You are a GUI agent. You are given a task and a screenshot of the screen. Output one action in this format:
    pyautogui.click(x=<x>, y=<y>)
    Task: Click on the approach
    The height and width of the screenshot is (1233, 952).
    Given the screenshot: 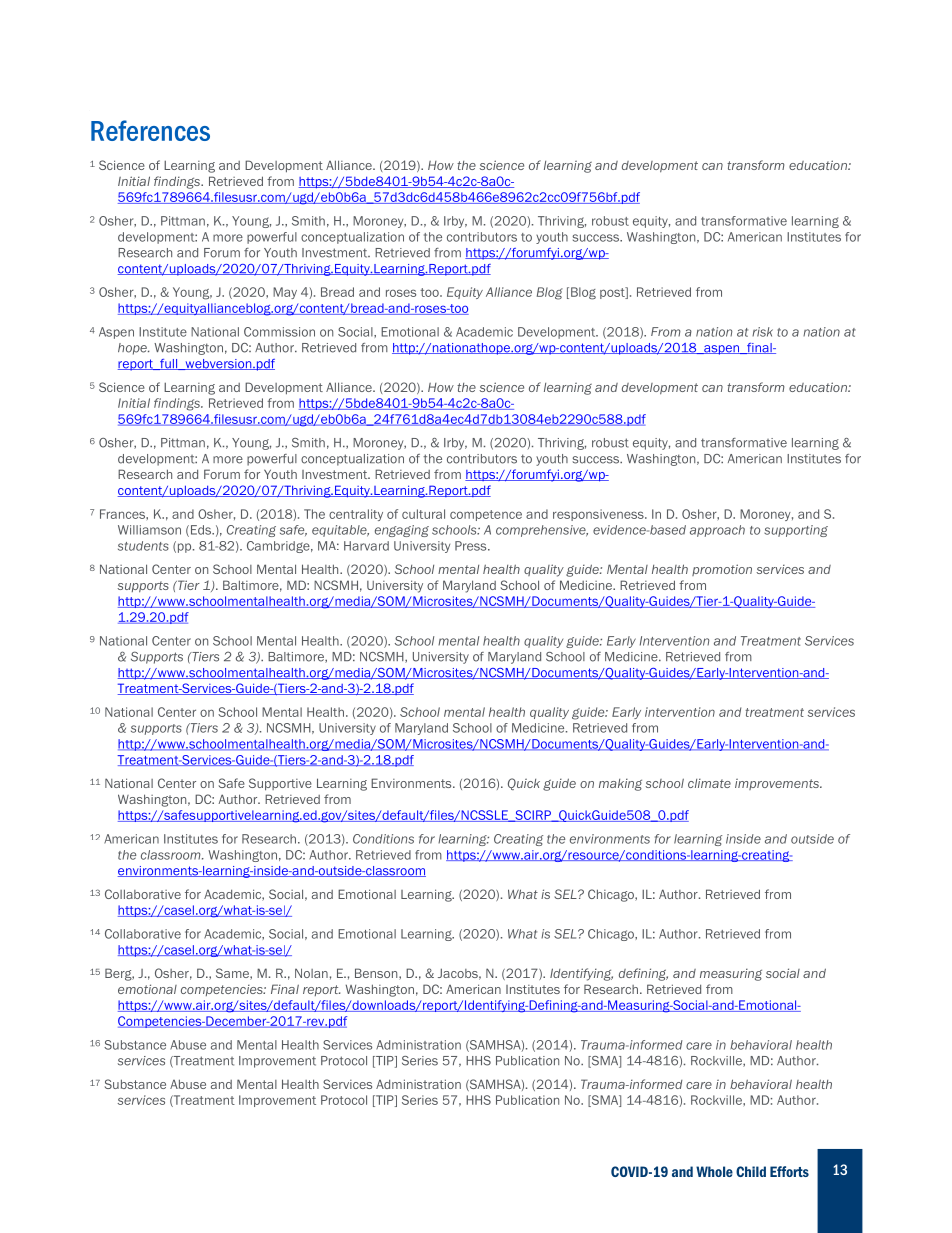 What is the action you would take?
    pyautogui.click(x=717, y=531)
